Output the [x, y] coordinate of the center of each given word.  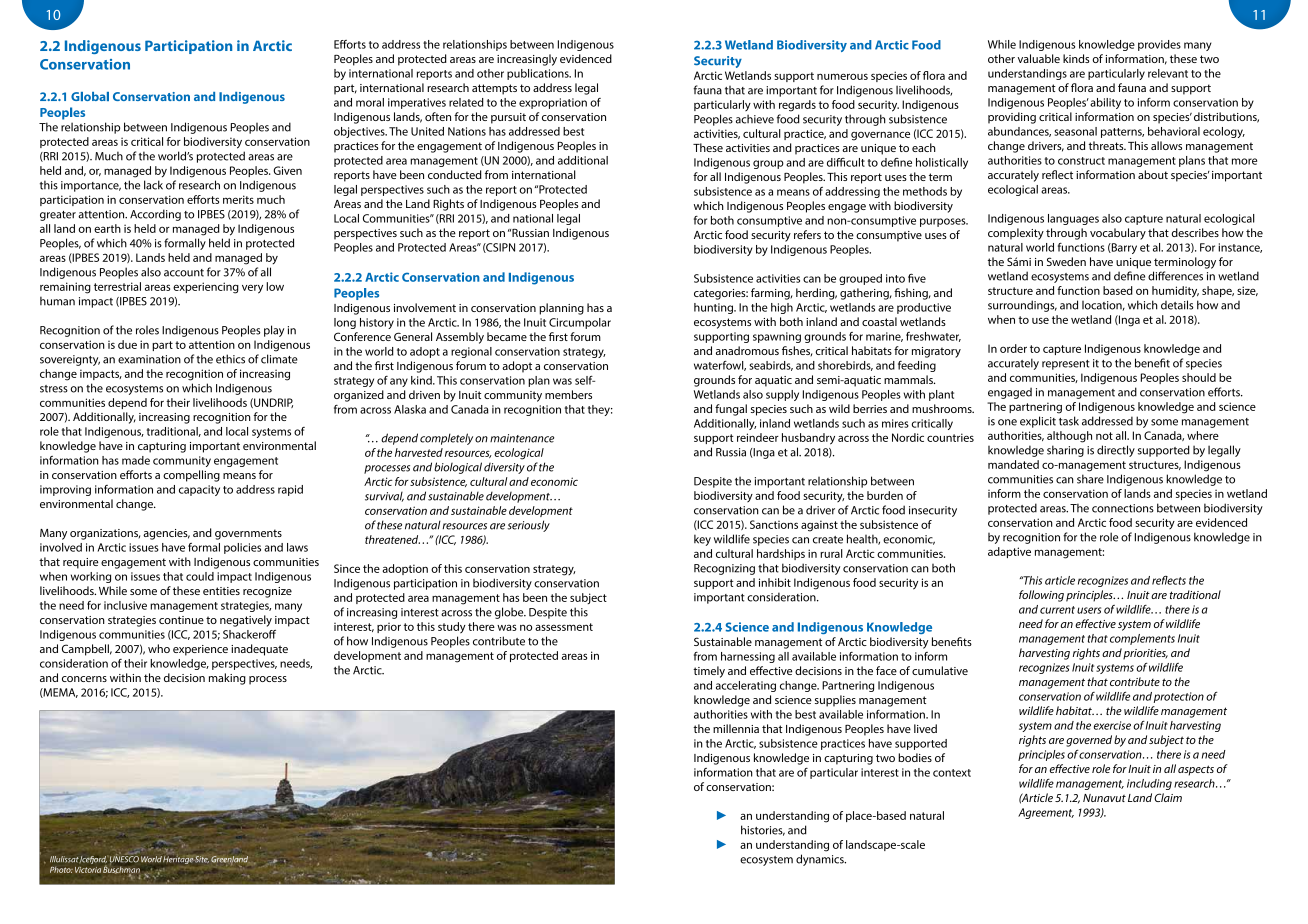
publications [539, 74]
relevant [1168, 73]
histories [763, 830]
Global [90, 96]
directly [1116, 451]
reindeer [758, 437]
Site [201, 859]
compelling [191, 476]
